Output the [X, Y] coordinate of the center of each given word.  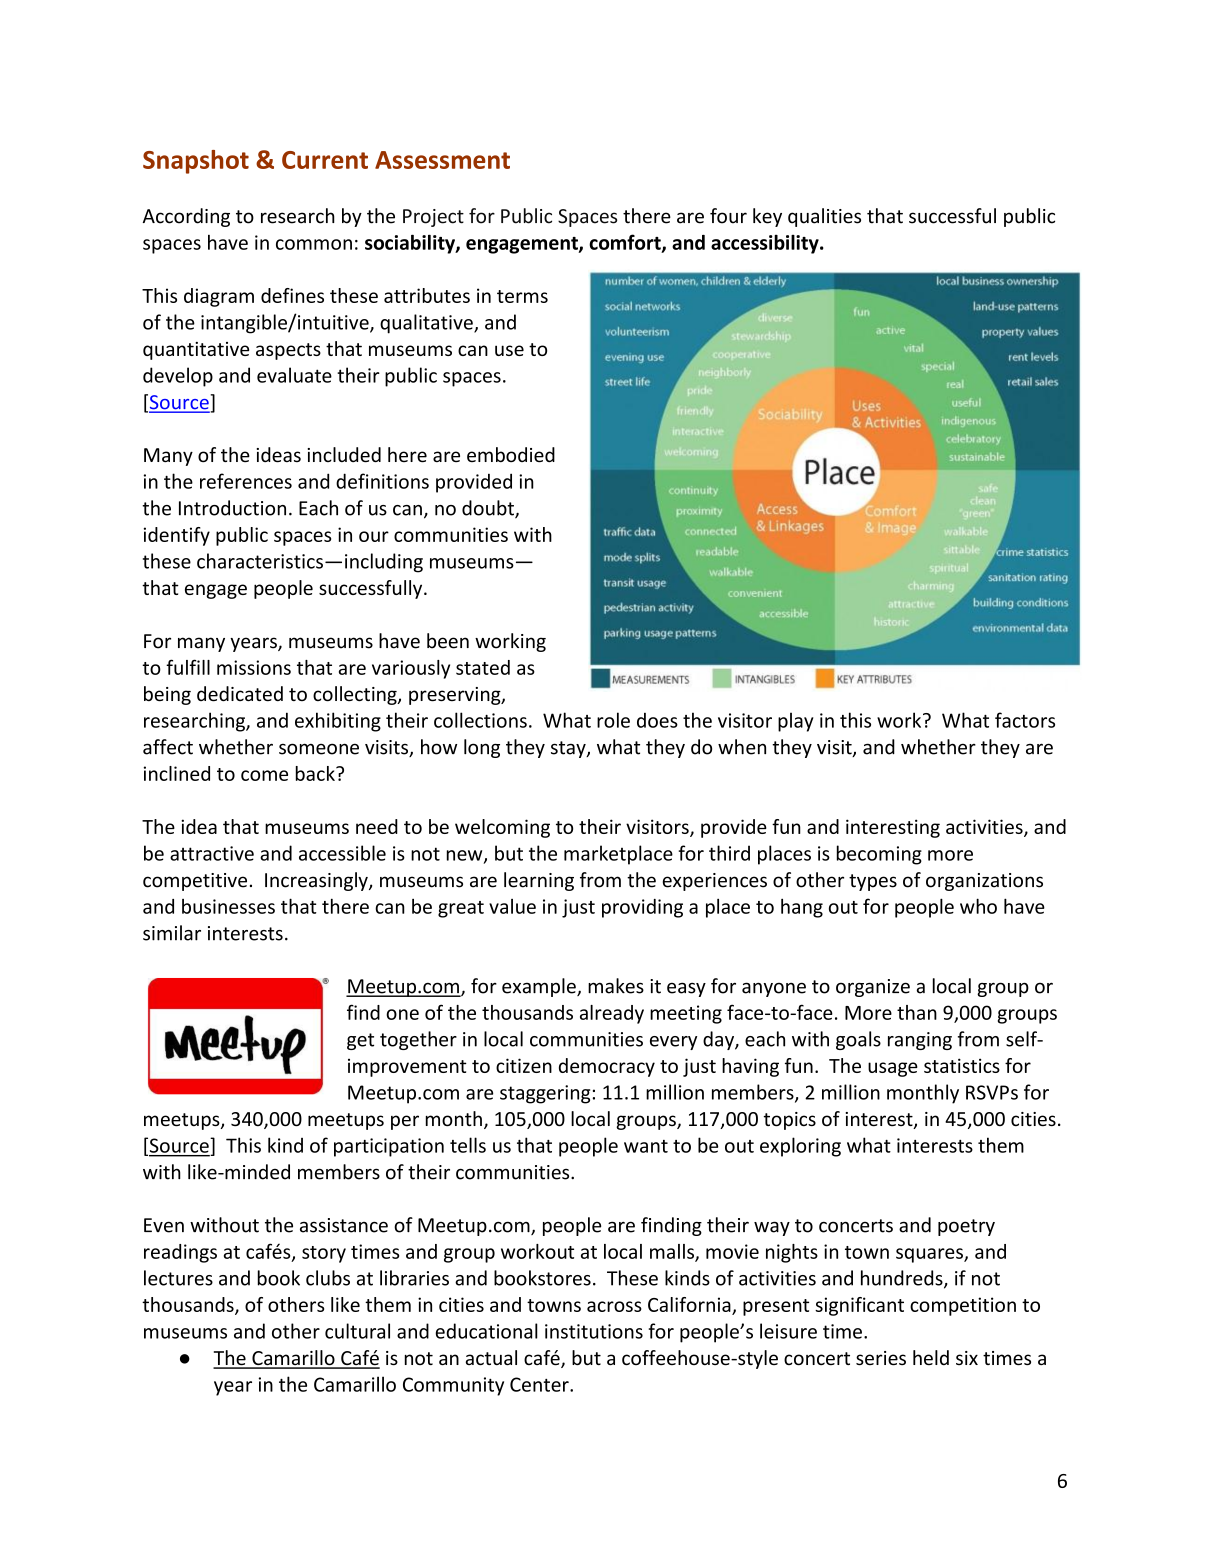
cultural [357, 1331]
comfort [626, 243]
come [264, 775]
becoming [879, 855]
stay [569, 749]
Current [325, 160]
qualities [824, 217]
